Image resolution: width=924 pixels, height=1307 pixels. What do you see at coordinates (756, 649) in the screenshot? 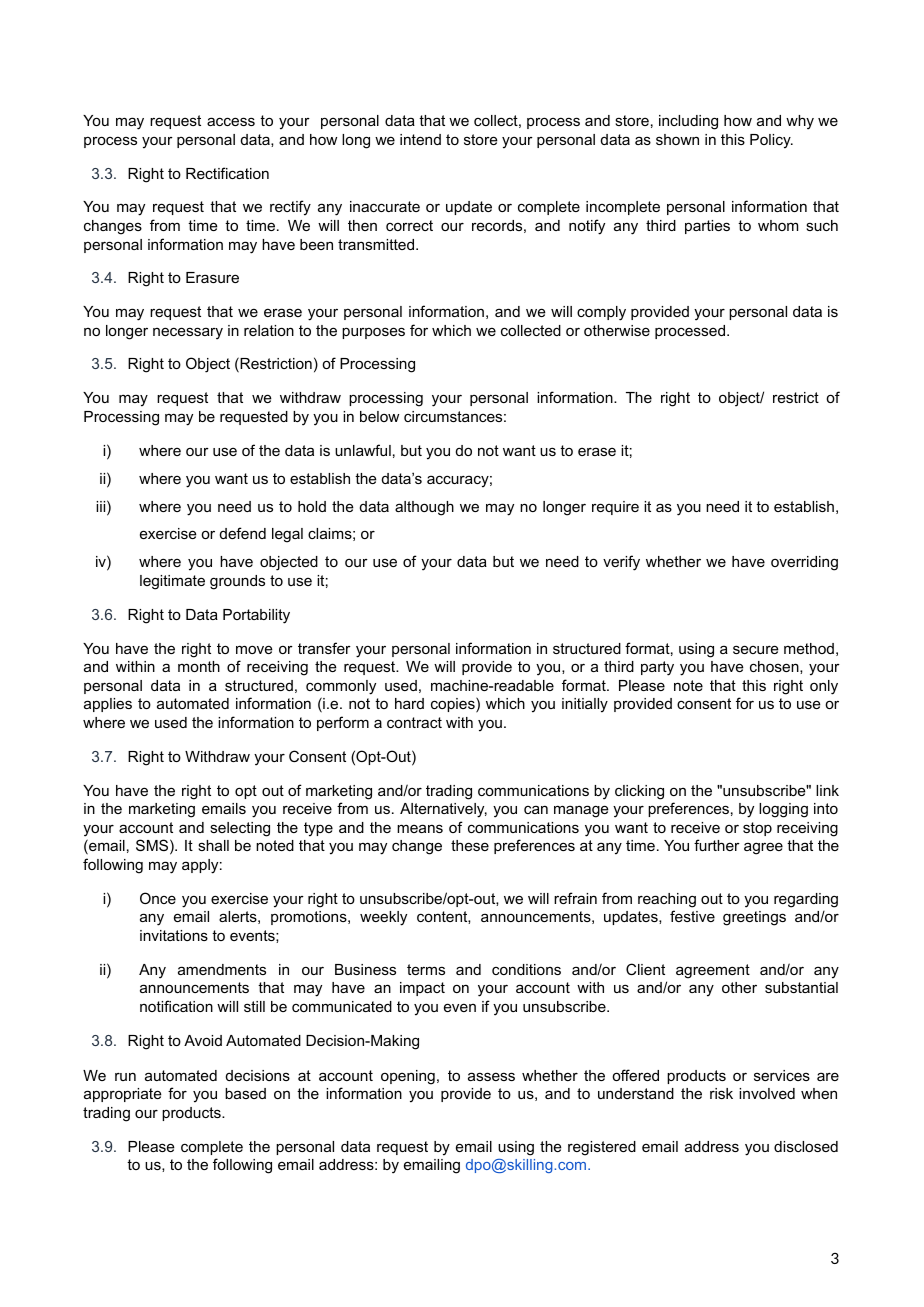
I see `secure` at bounding box center [756, 649].
